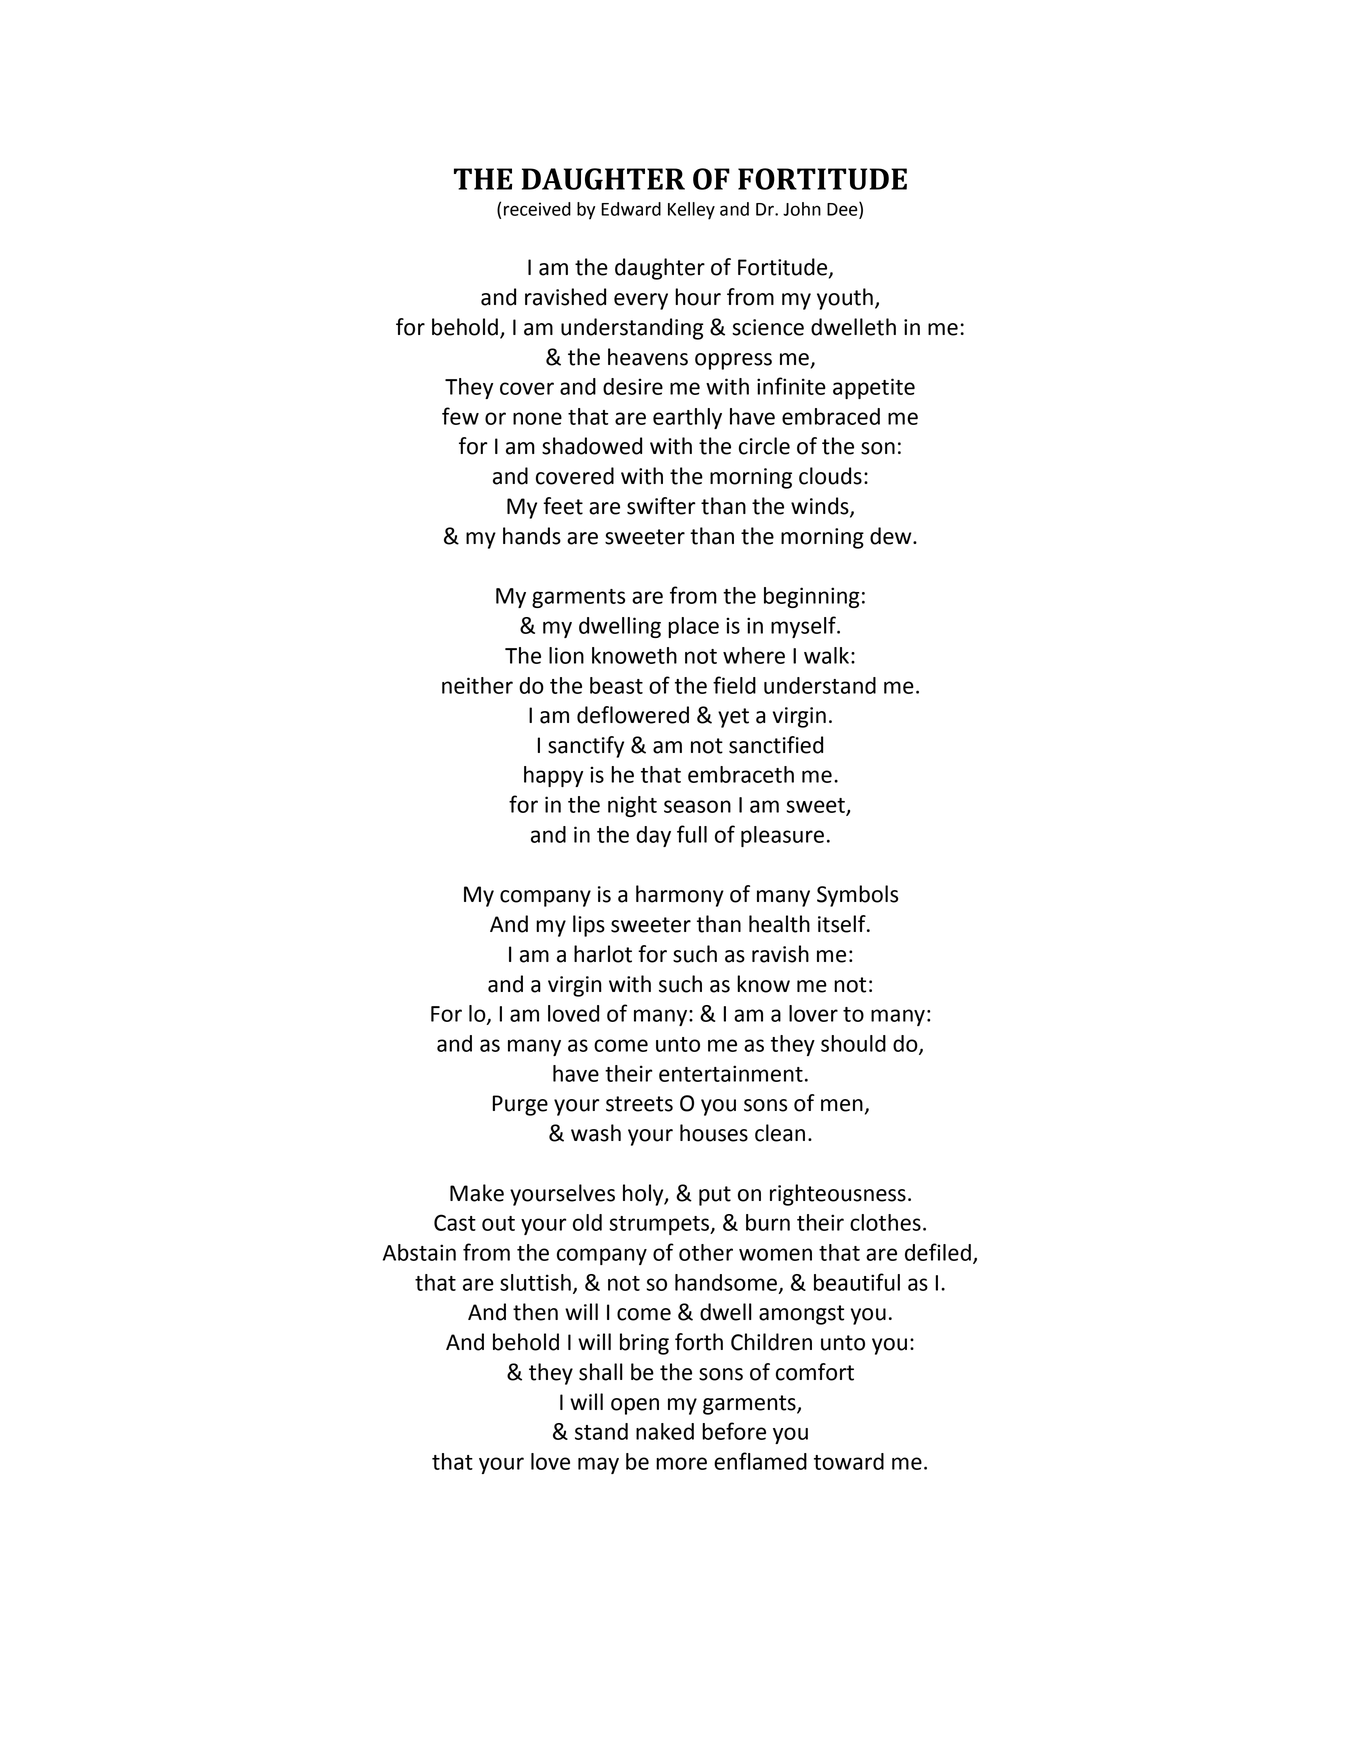 The width and height of the document is (1361, 1761). What do you see at coordinates (693, 627) in the document?
I see `place` at bounding box center [693, 627].
